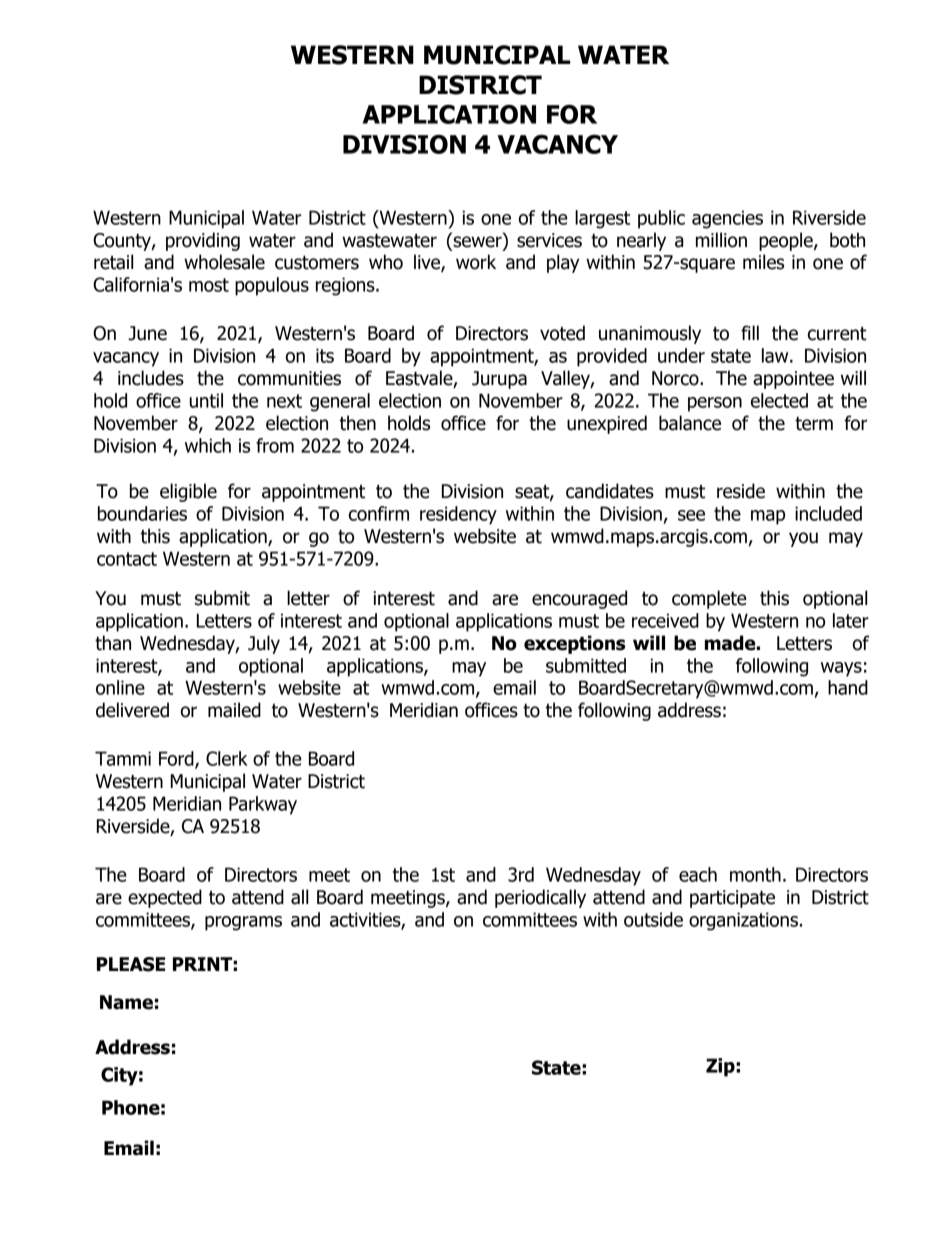 The height and width of the image is (1233, 952). I want to click on encouraged, so click(579, 599).
